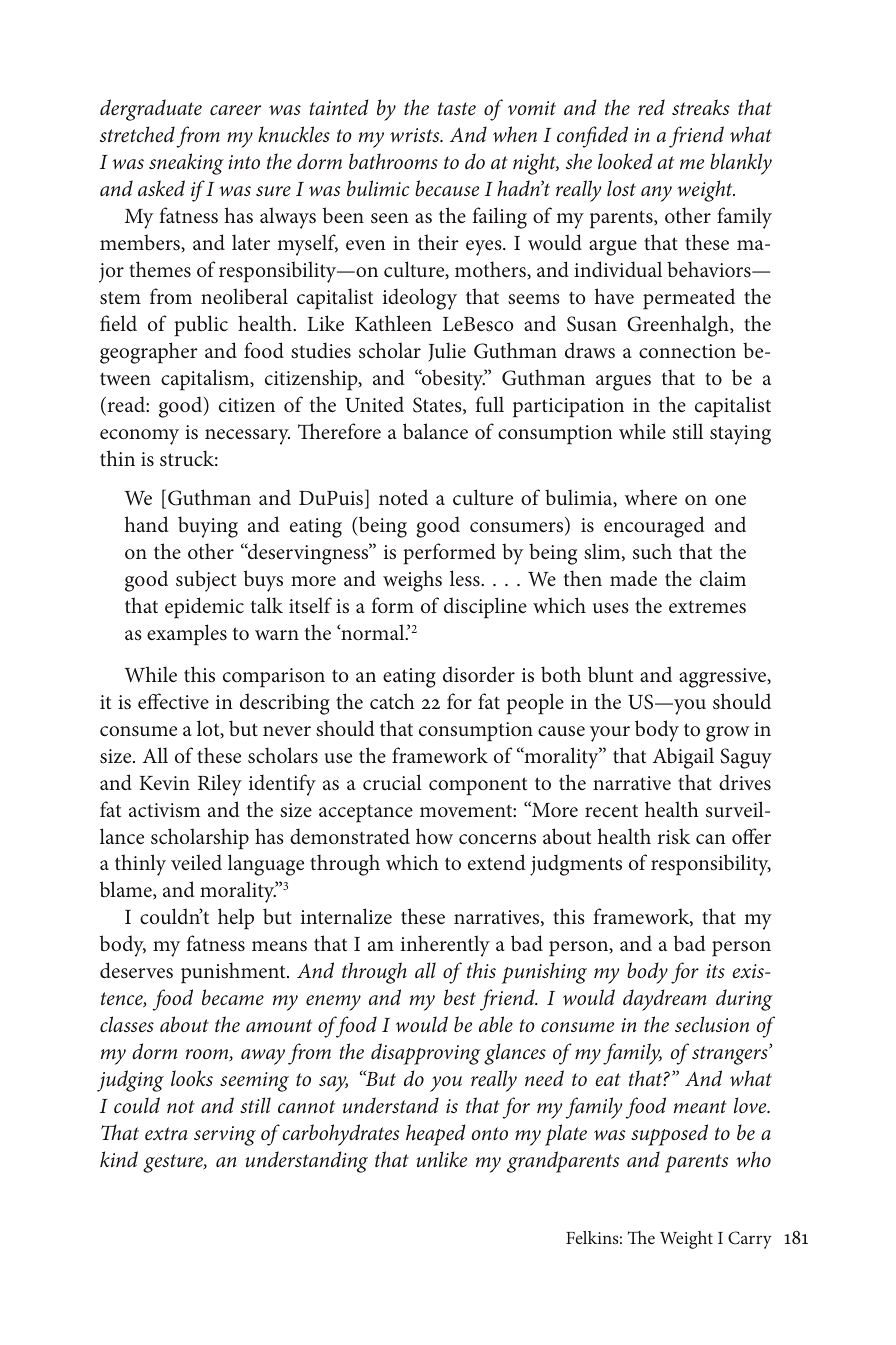  What do you see at coordinates (669, 1135) in the screenshot?
I see `supposed` at bounding box center [669, 1135].
